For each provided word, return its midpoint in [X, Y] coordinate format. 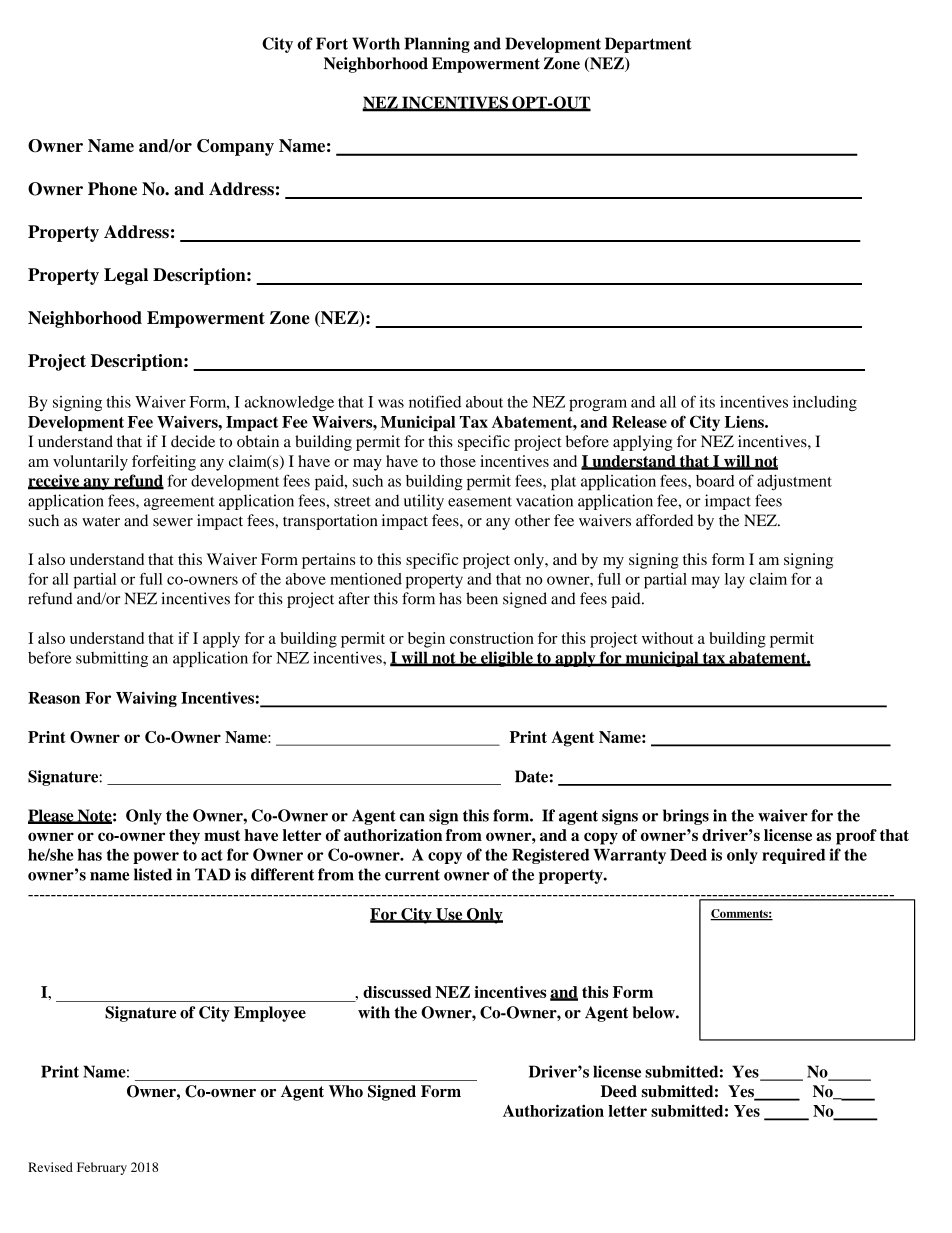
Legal [126, 276]
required [793, 856]
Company [235, 147]
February [102, 1168]
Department [648, 45]
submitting [112, 659]
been [482, 598]
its [707, 401]
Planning [437, 45]
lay [735, 581]
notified [435, 401]
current [412, 875]
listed [153, 874]
